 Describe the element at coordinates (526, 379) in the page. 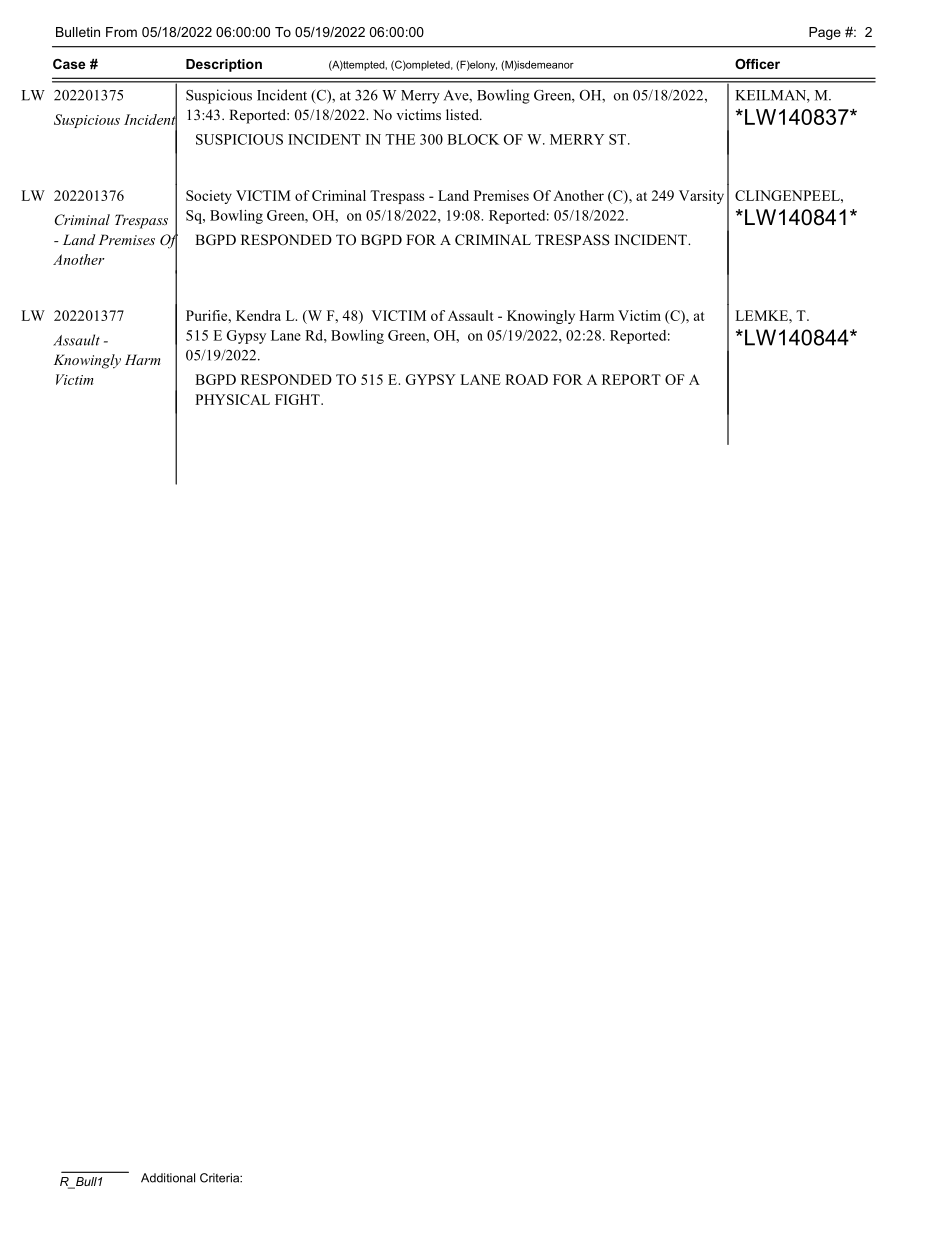

I see `ROAD` at that location.
